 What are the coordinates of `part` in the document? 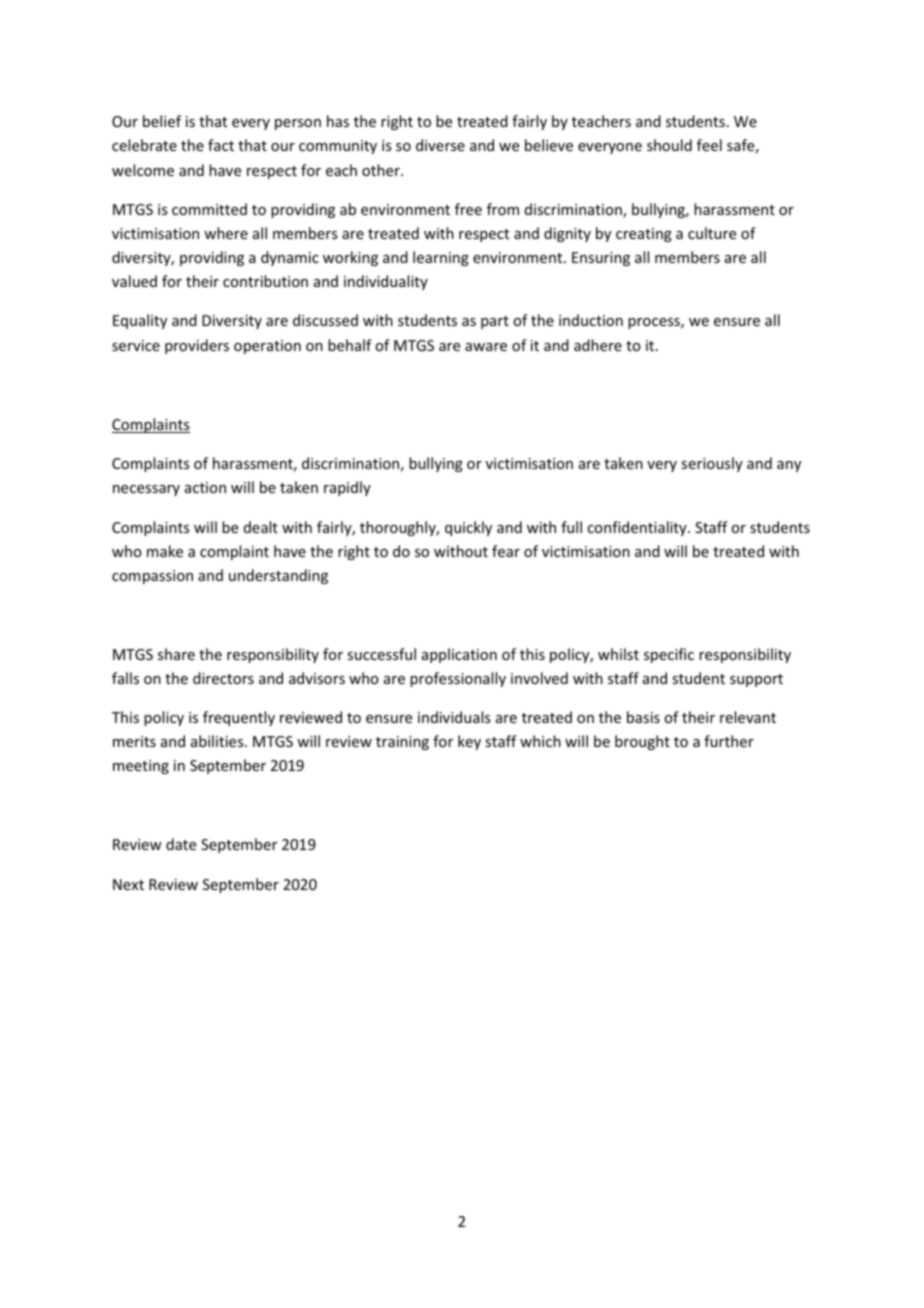 It's located at (495, 322).
